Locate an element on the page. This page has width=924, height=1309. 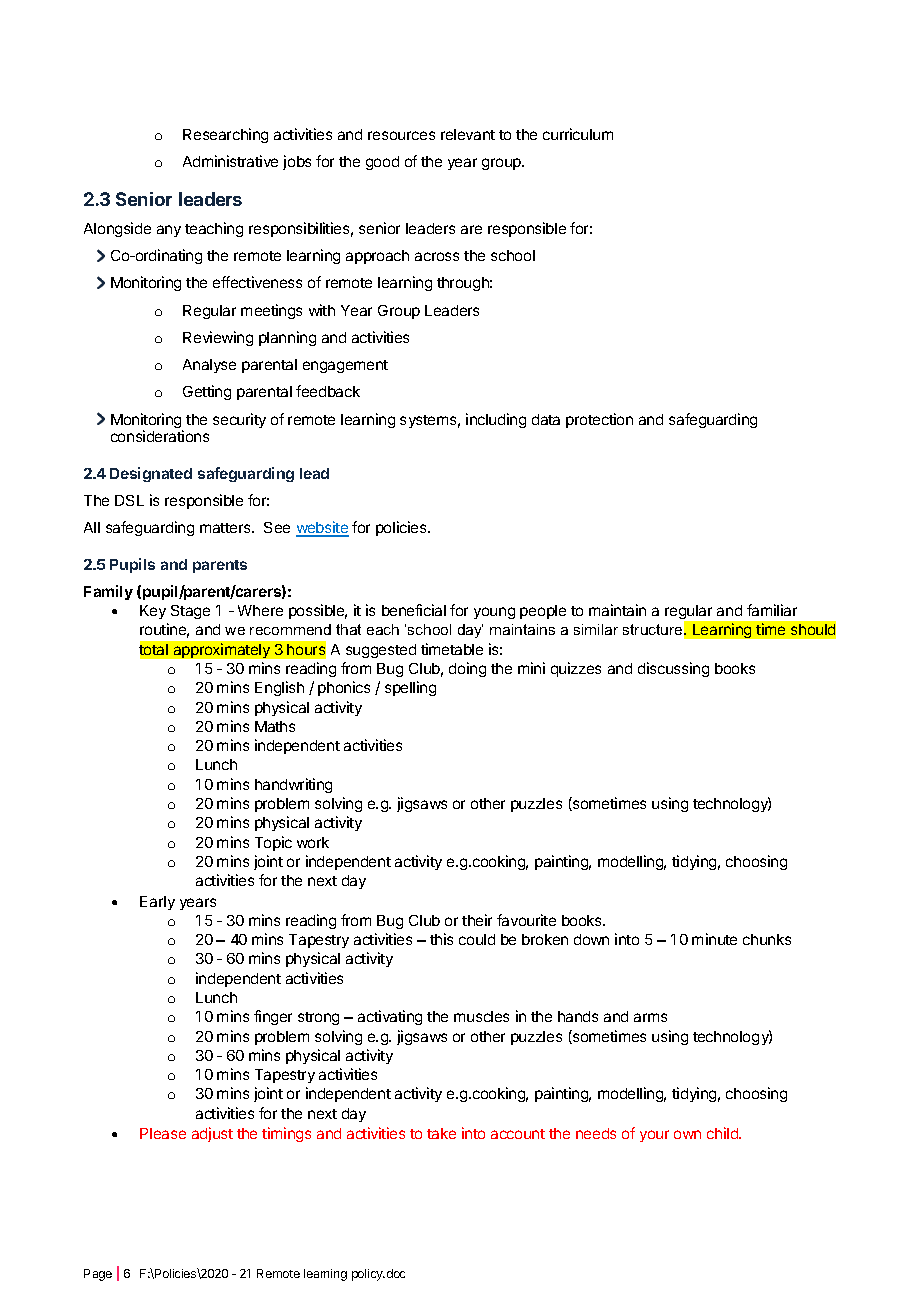
Researching is located at coordinates (225, 135).
